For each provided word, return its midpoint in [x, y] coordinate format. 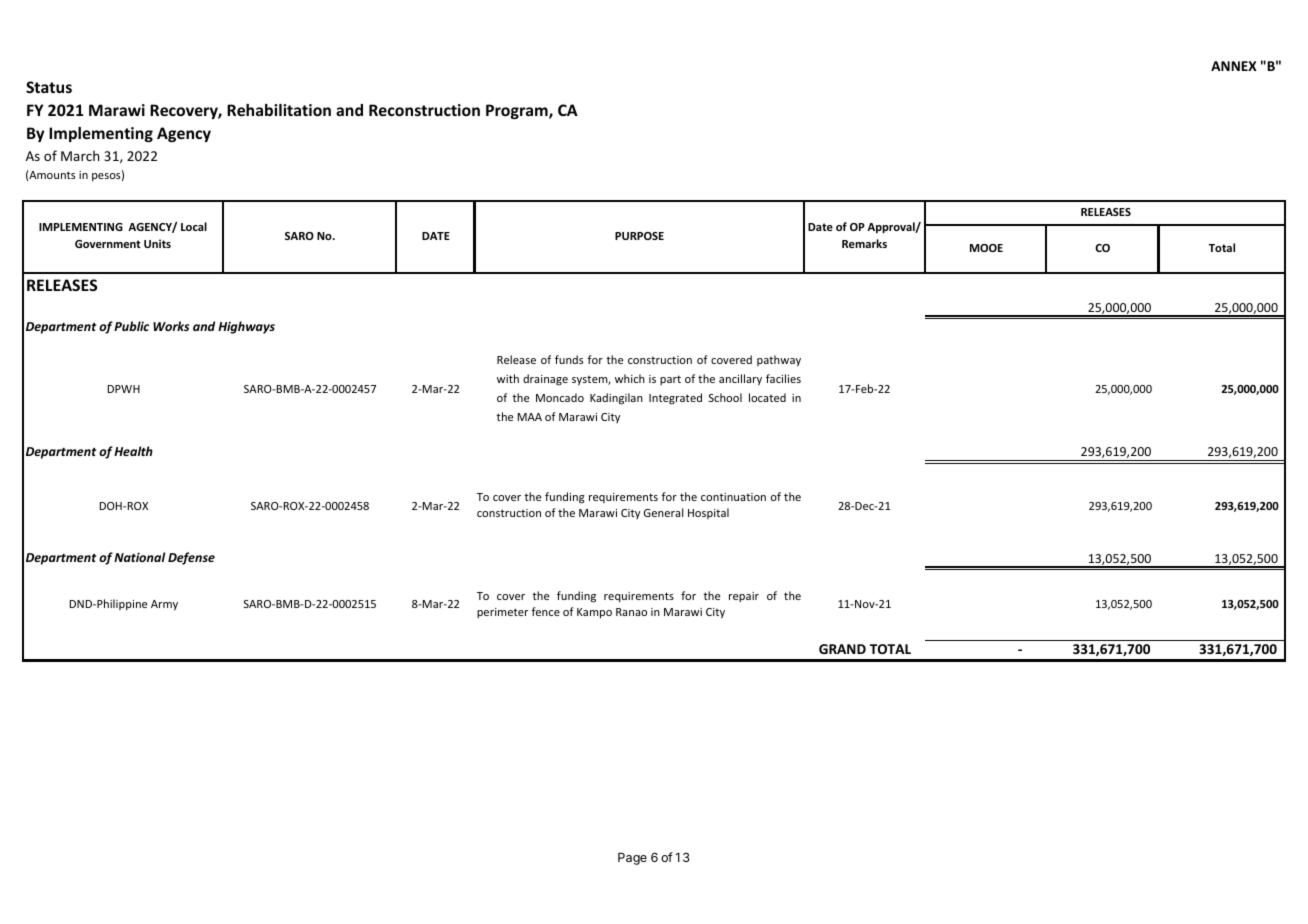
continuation [733, 497]
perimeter [502, 613]
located [767, 397]
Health [133, 451]
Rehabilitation [279, 110]
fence [545, 611]
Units [157, 243]
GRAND [842, 649]
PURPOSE [639, 236]
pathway [779, 361]
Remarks [864, 243]
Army [164, 605]
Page [632, 858]
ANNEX [1234, 66]
